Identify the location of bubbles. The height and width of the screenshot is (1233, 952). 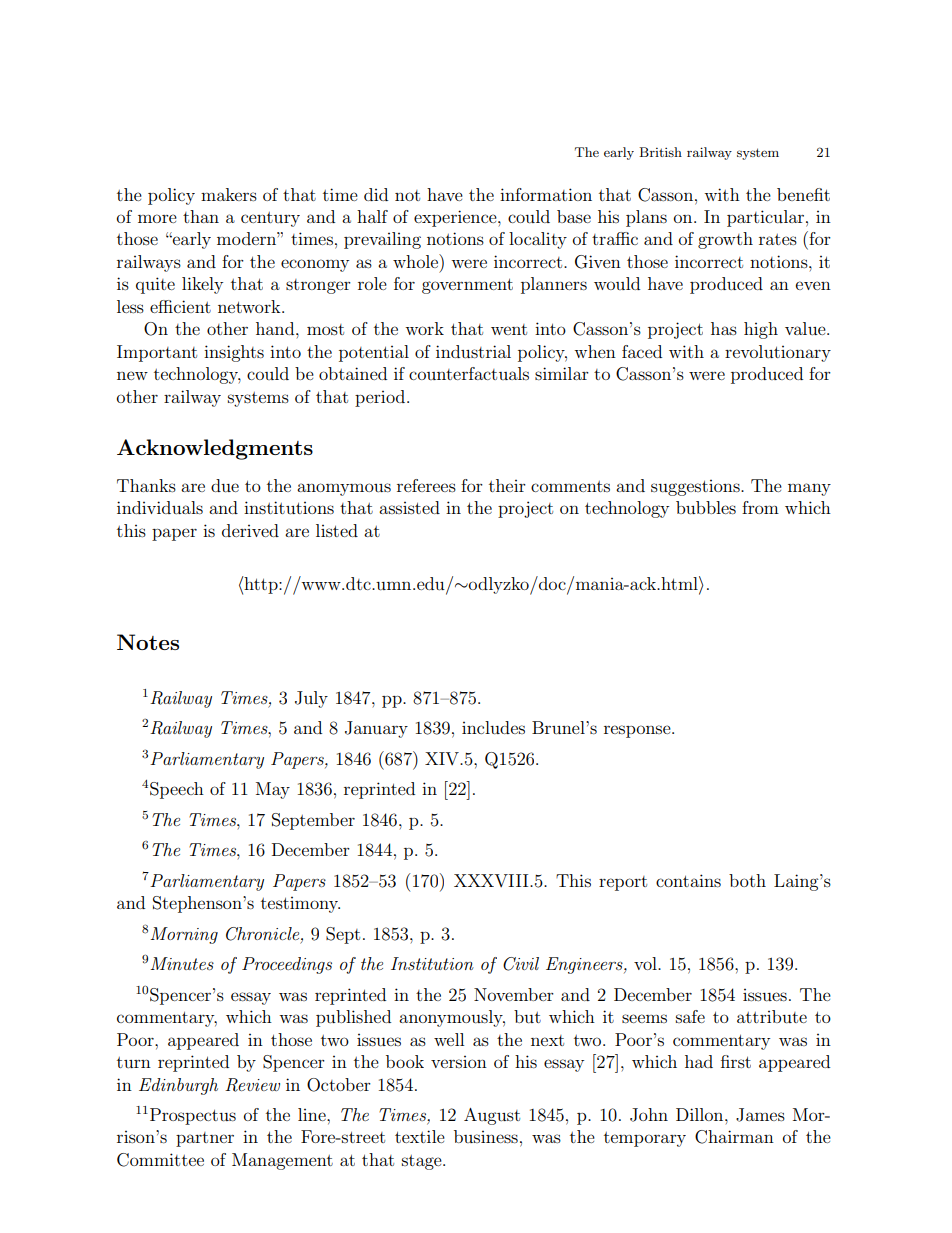
(706, 507).
